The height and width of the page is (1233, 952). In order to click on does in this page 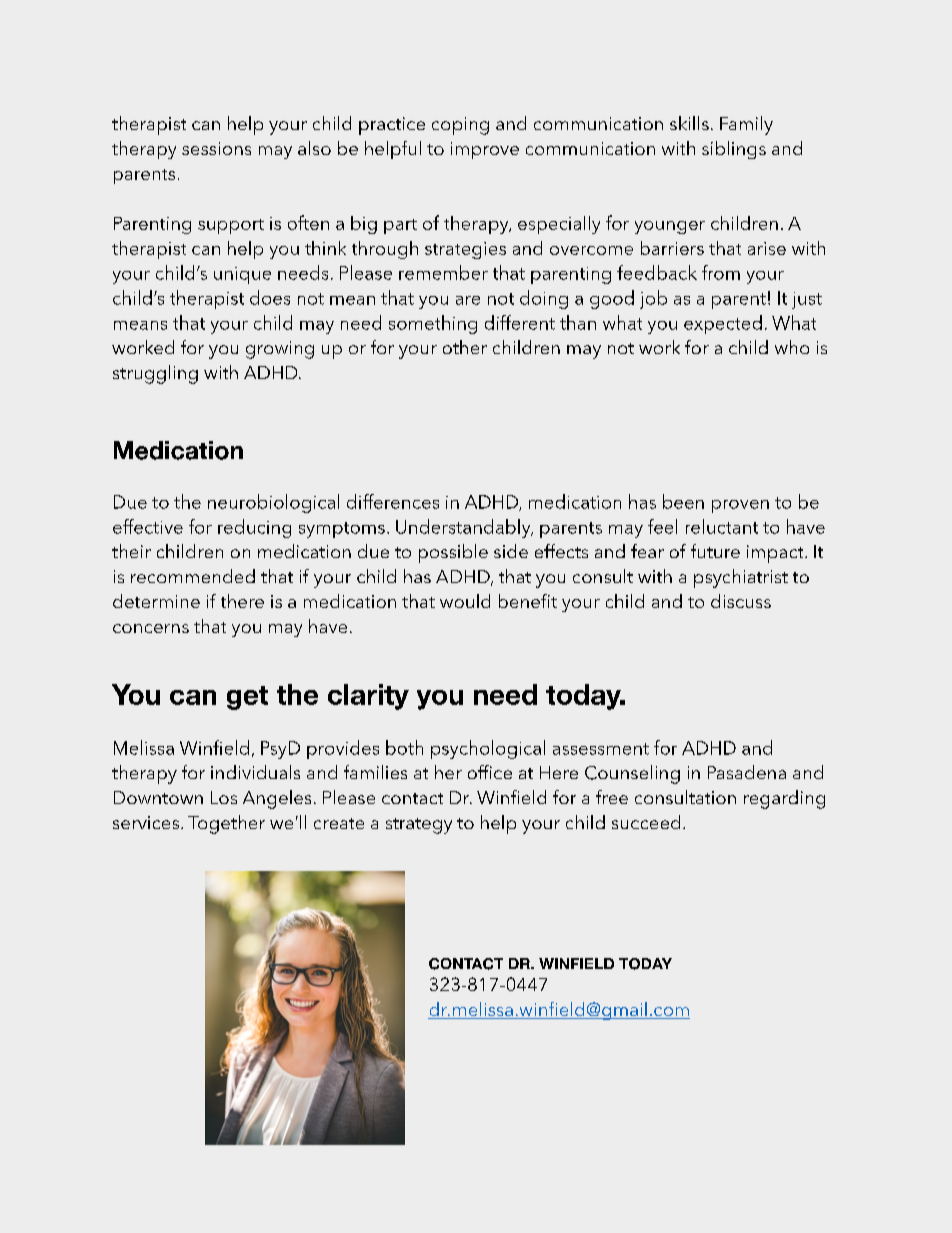, I will do `click(270, 297)`.
